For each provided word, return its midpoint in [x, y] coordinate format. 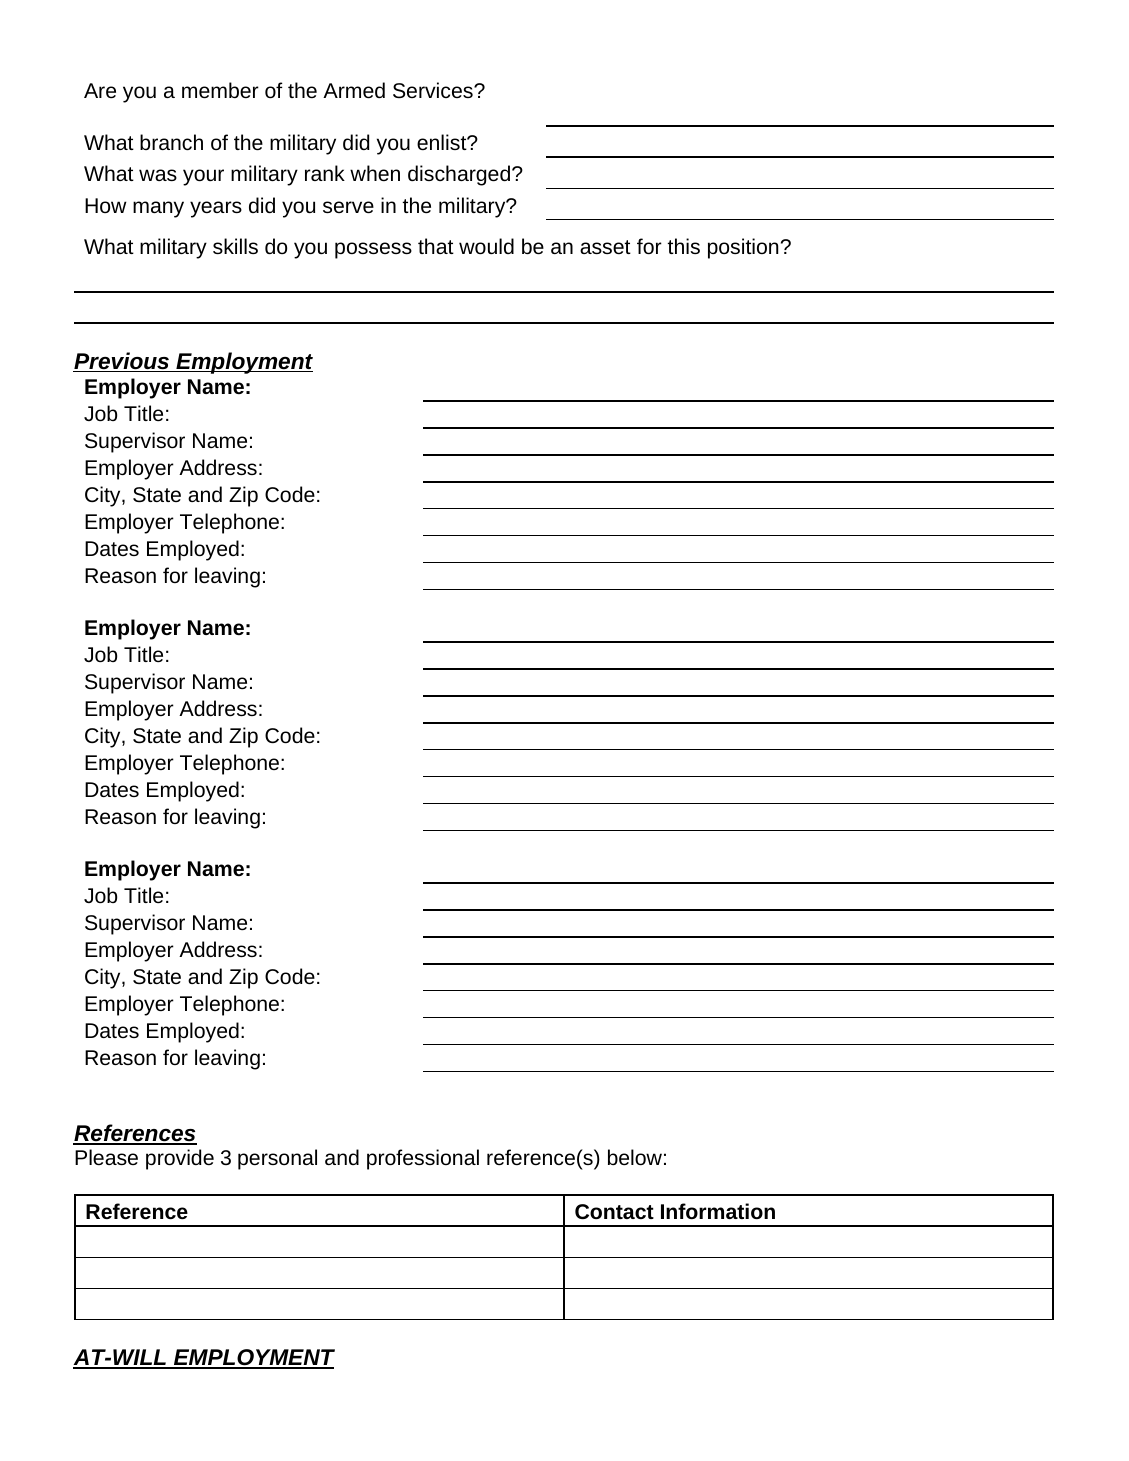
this [684, 246]
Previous [122, 362]
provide [180, 1159]
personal [277, 1159]
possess [373, 250]
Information [718, 1211]
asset [605, 247]
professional [423, 1159]
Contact [614, 1211]
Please [106, 1157]
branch [171, 142]
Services [434, 90]
